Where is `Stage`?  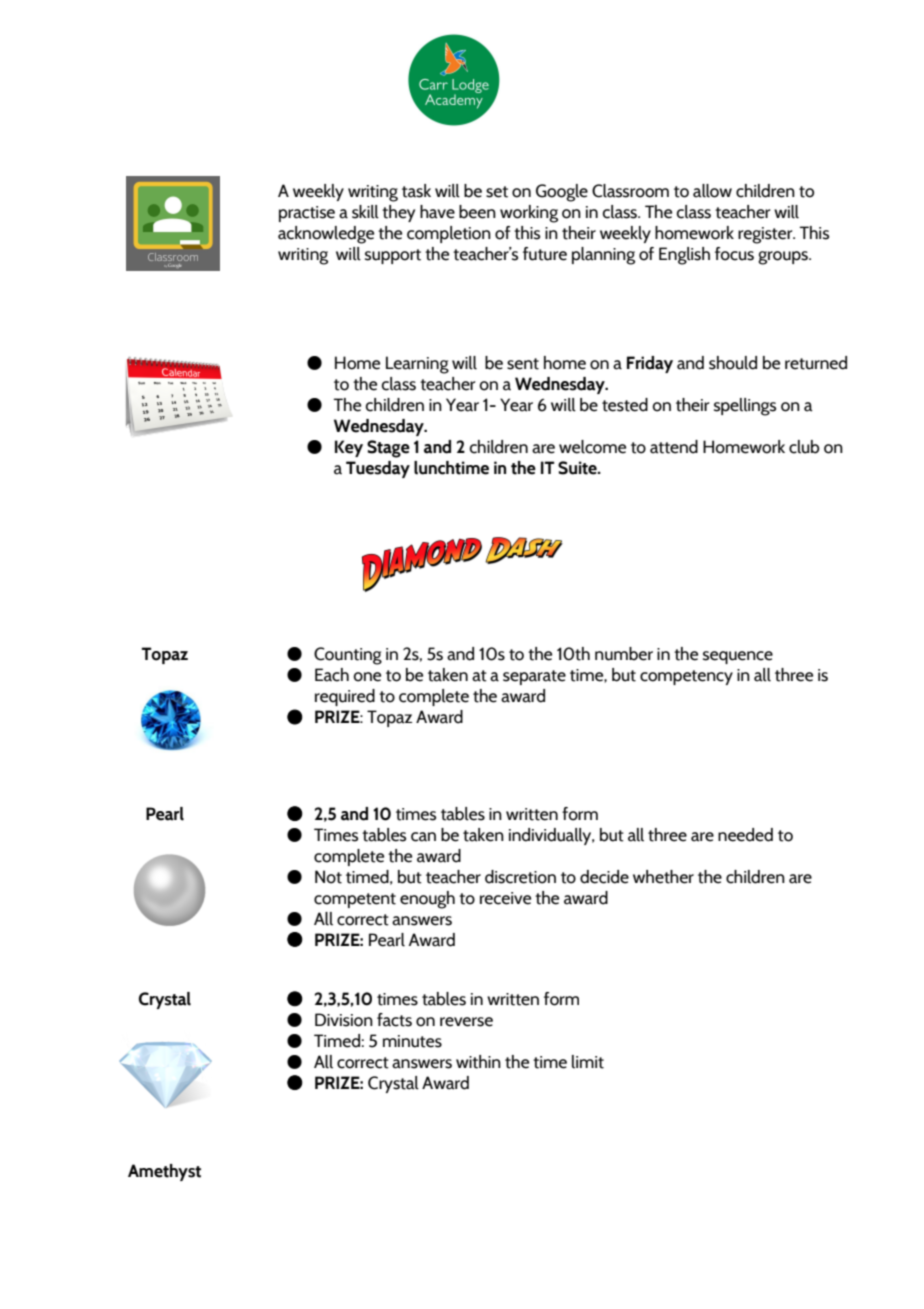 Stage is located at coordinates (388, 449).
